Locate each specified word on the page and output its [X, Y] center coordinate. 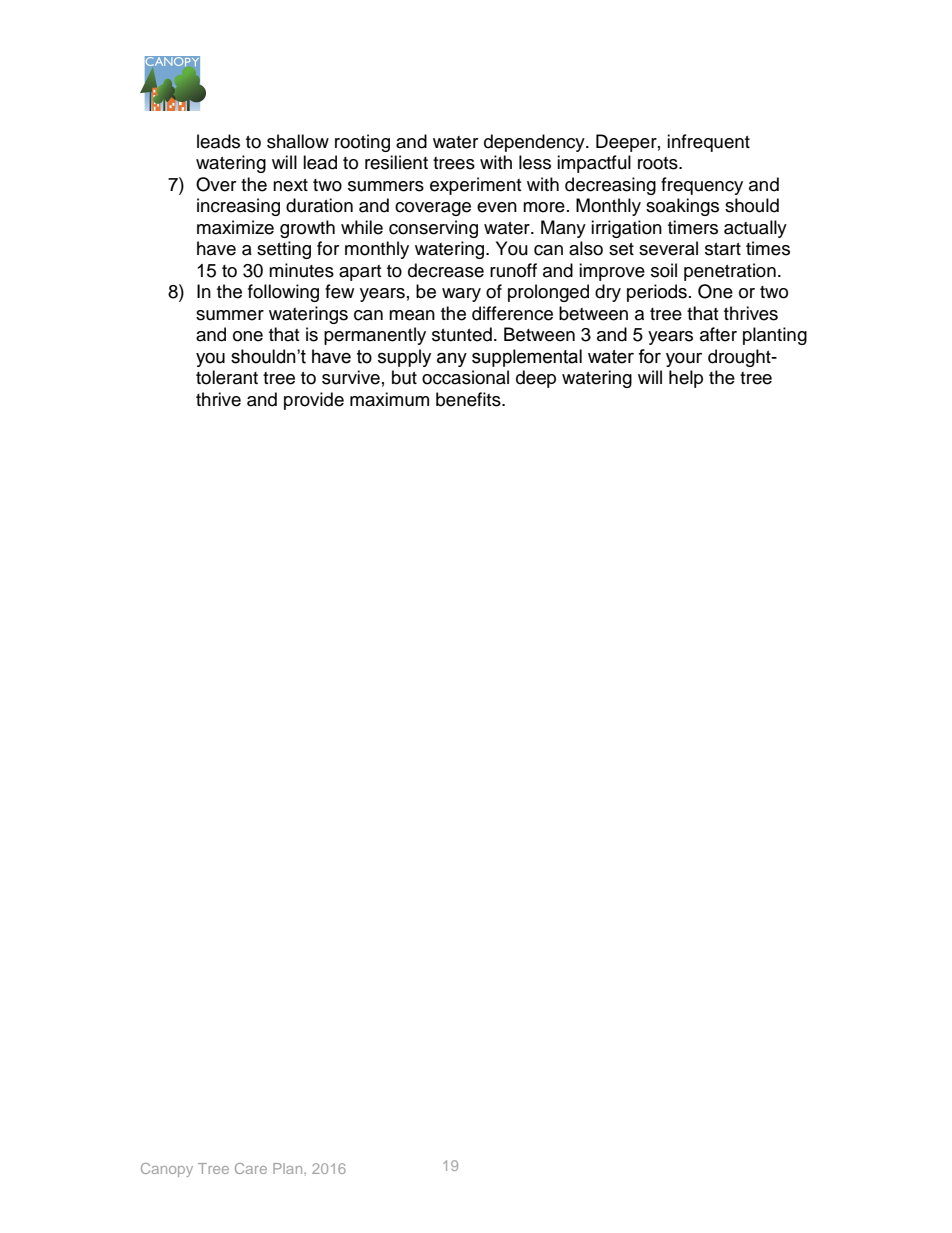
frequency [702, 186]
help [686, 379]
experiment [475, 186]
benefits [469, 399]
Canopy [167, 1170]
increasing [238, 207]
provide [314, 401]
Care [251, 1168]
